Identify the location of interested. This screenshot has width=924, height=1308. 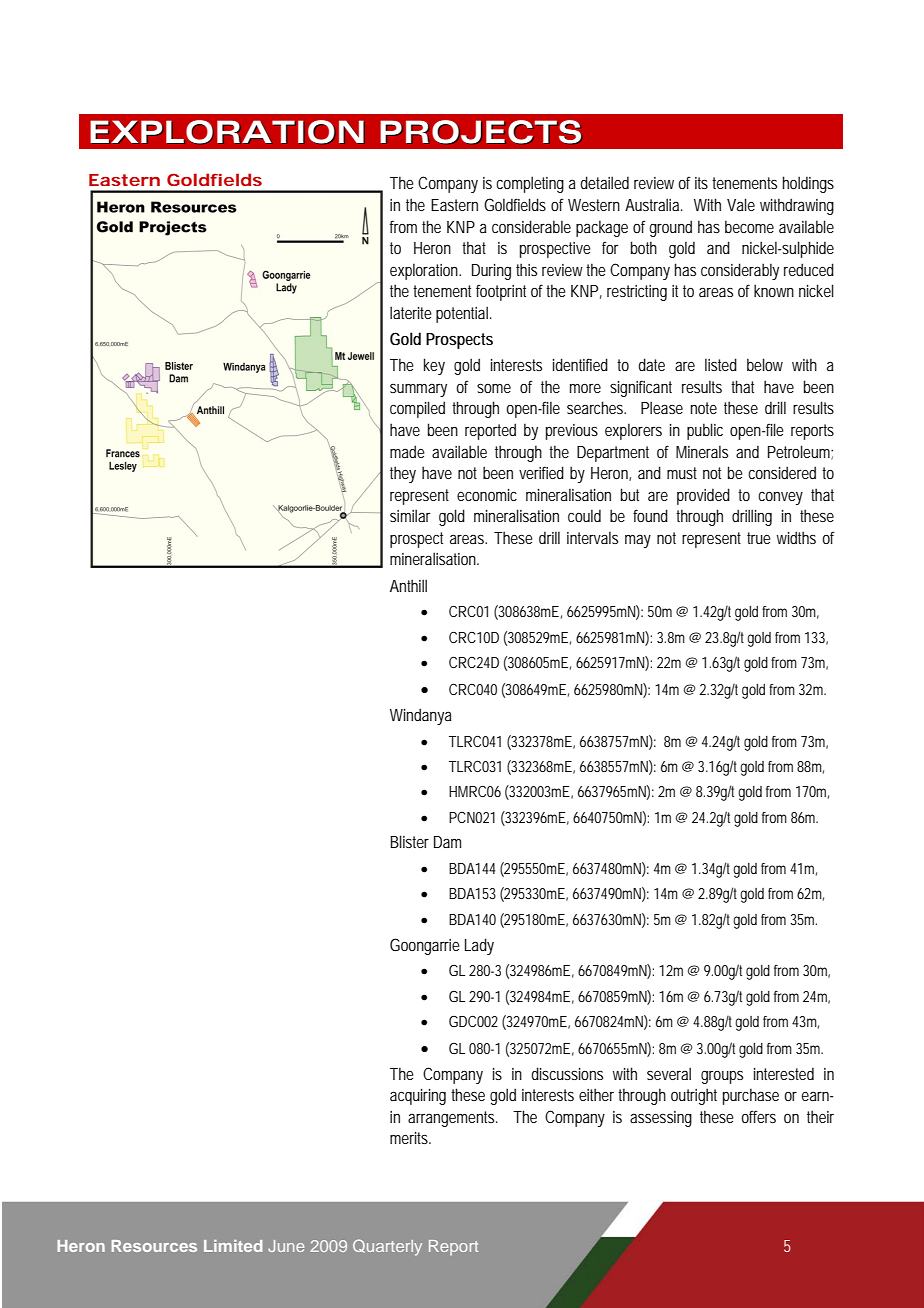
(784, 1073).
